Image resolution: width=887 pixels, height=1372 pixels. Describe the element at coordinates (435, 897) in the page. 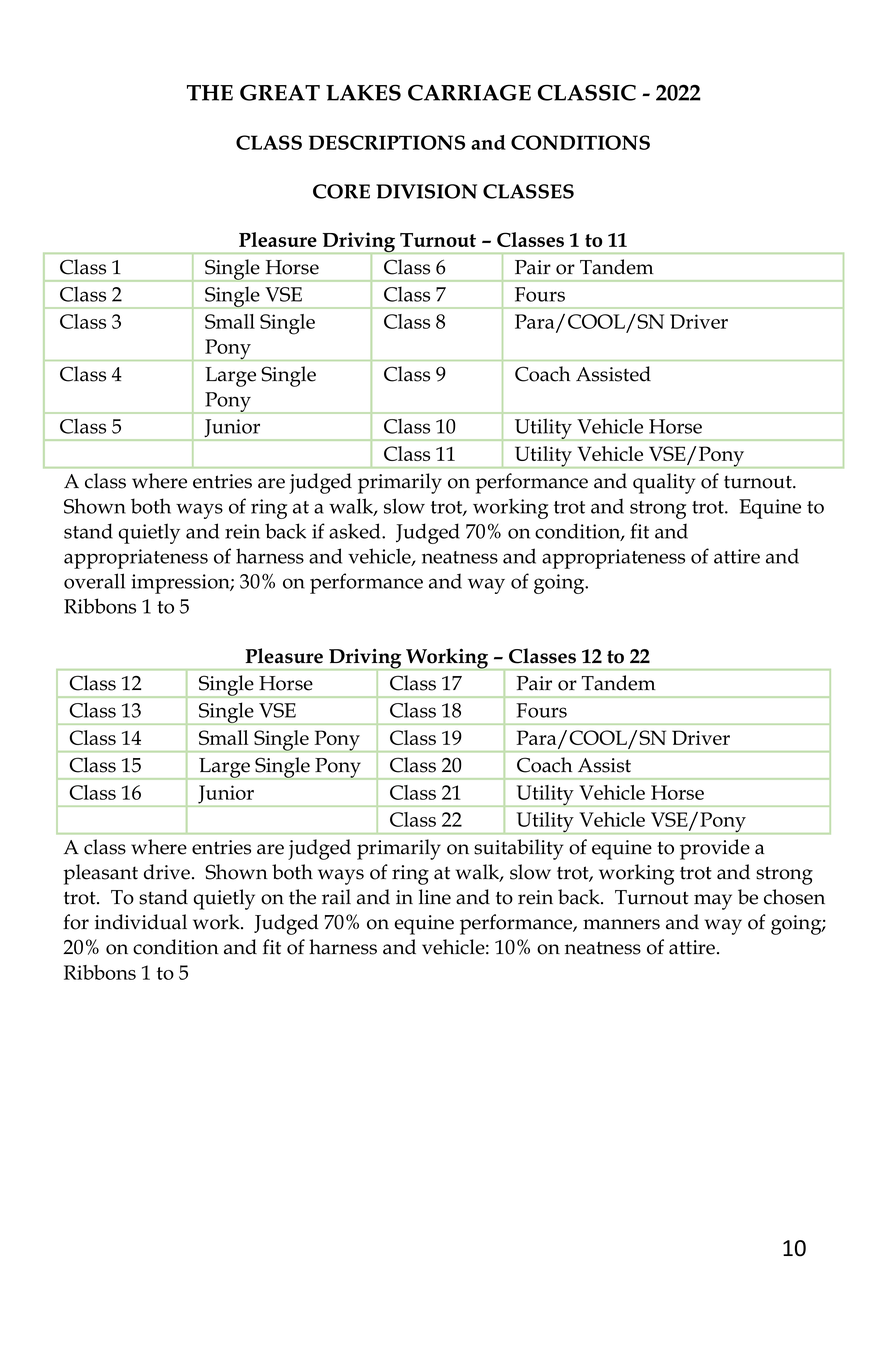

I see `line` at that location.
